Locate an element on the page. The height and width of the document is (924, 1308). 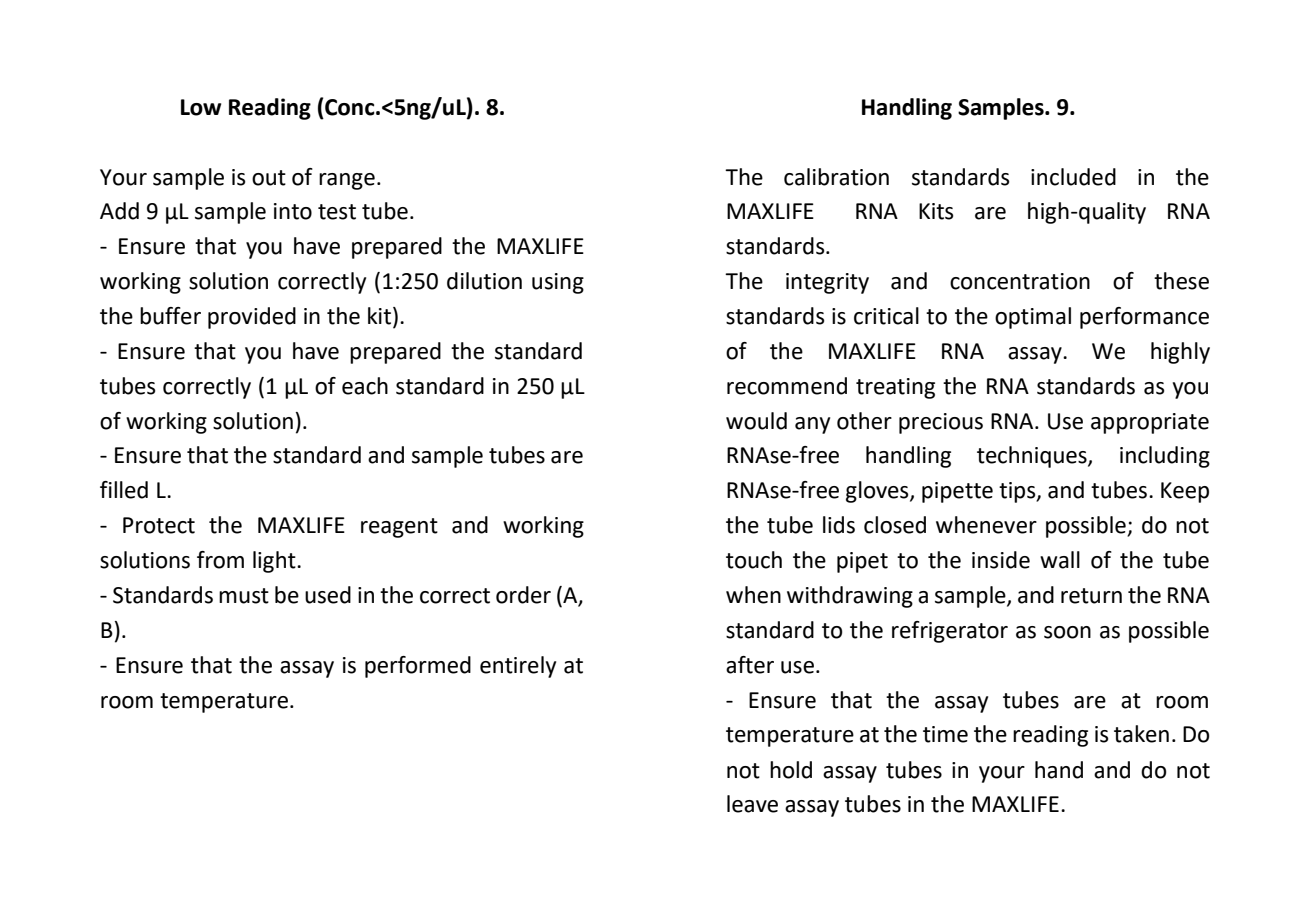
Low is located at coordinates (201, 107).
